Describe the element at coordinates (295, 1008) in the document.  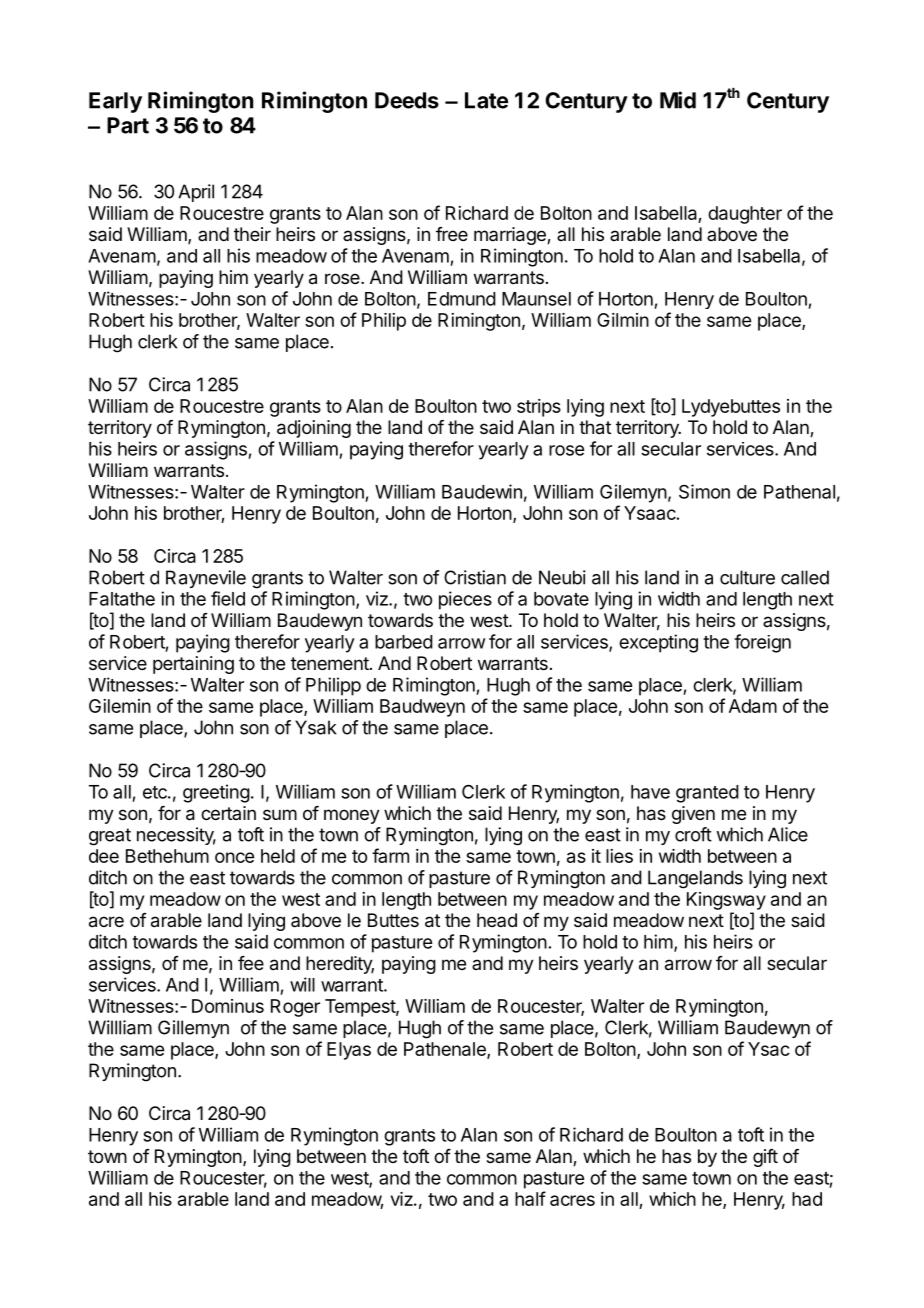
I see `Roger` at that location.
